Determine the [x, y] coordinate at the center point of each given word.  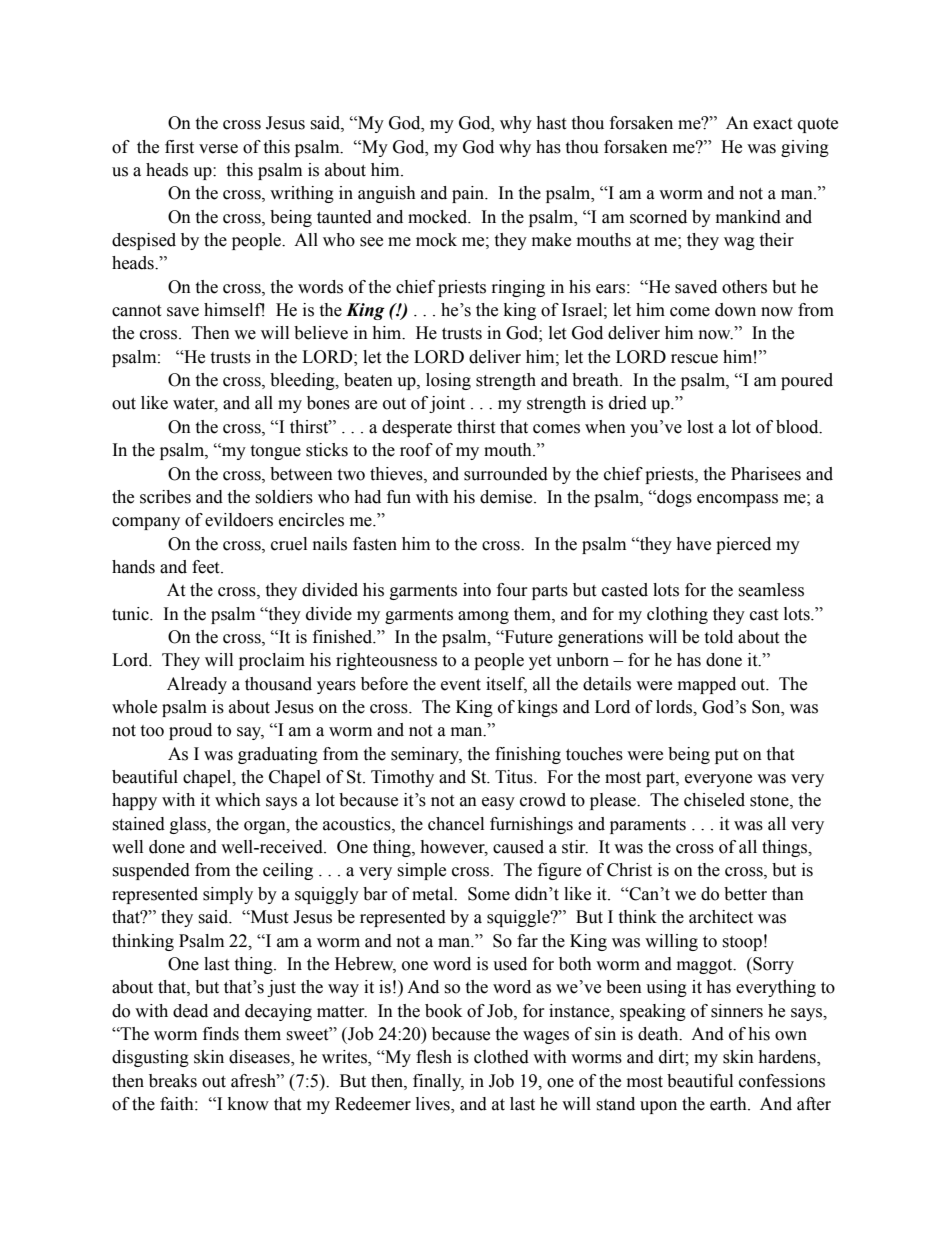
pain [469, 194]
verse [218, 149]
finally [438, 1082]
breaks [173, 1081]
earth [729, 1104]
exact [772, 124]
